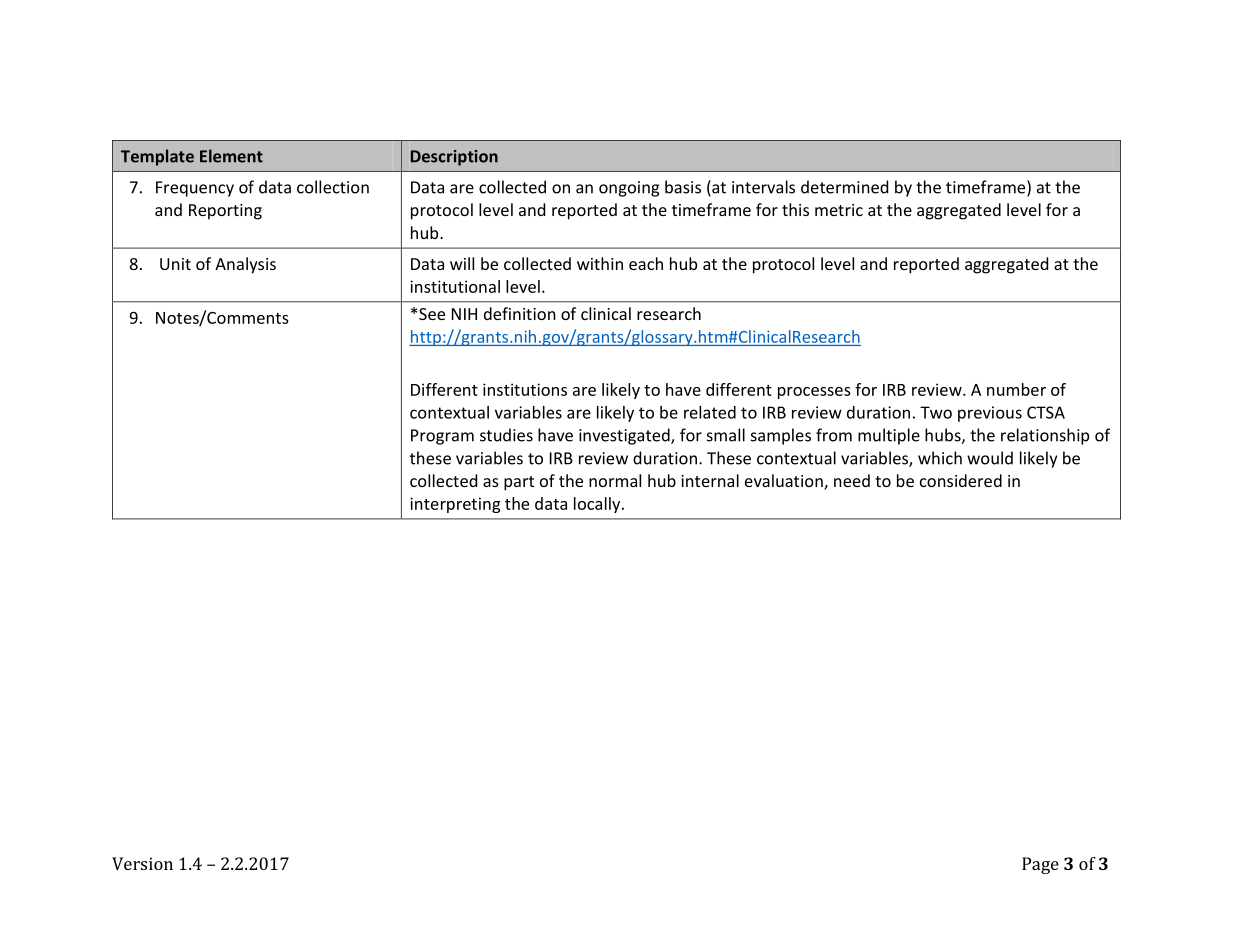 Image resolution: width=1233 pixels, height=952 pixels. Describe the element at coordinates (844, 187) in the screenshot. I see `determined` at that location.
